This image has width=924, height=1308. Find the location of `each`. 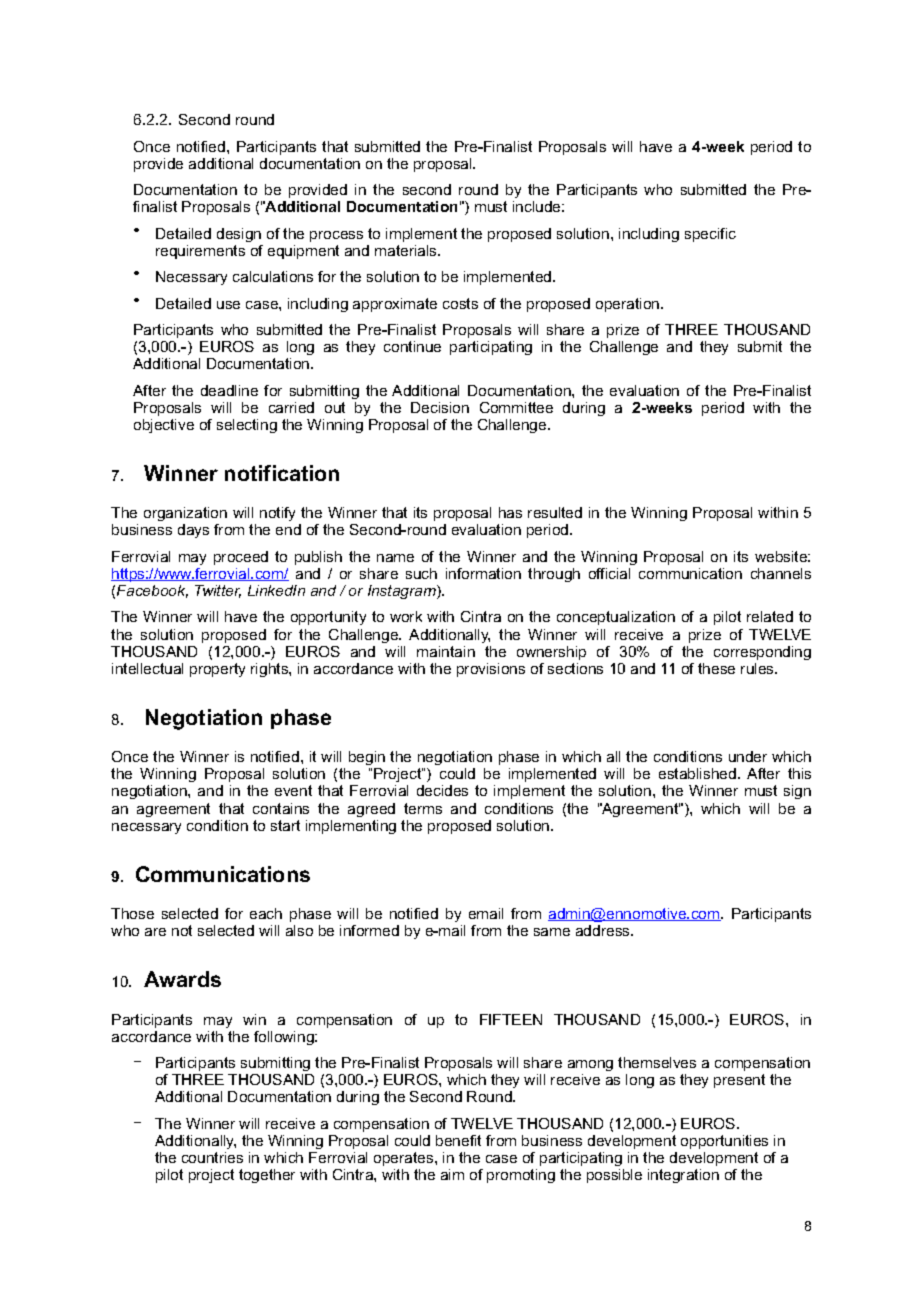

each is located at coordinates (266, 913).
